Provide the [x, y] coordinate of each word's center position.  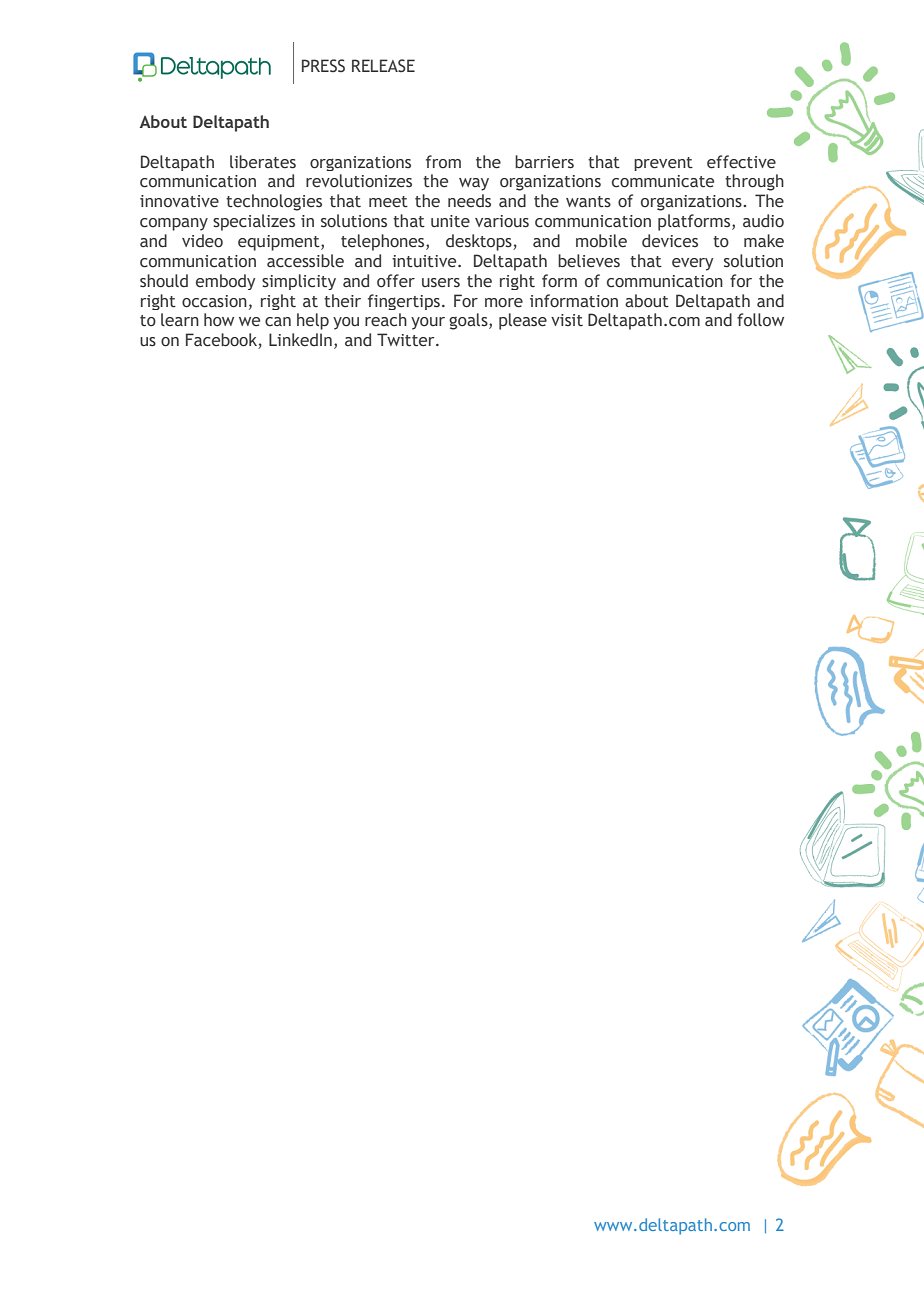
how [219, 320]
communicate [663, 181]
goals [469, 321]
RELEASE [383, 66]
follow [760, 319]
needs [469, 201]
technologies [274, 202]
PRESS [323, 66]
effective [741, 162]
